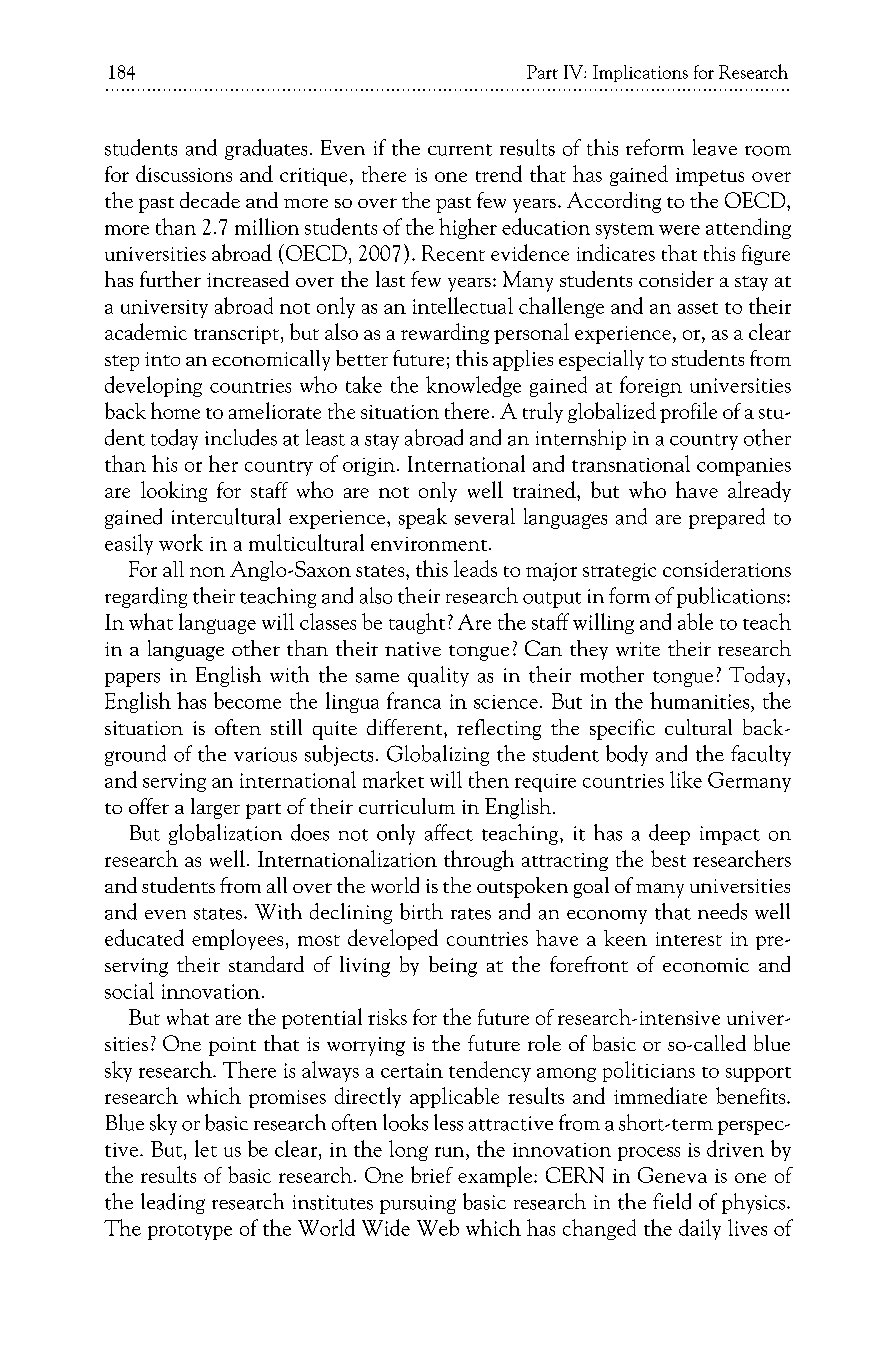  Describe the element at coordinates (174, 491) in the screenshot. I see `looking` at that location.
